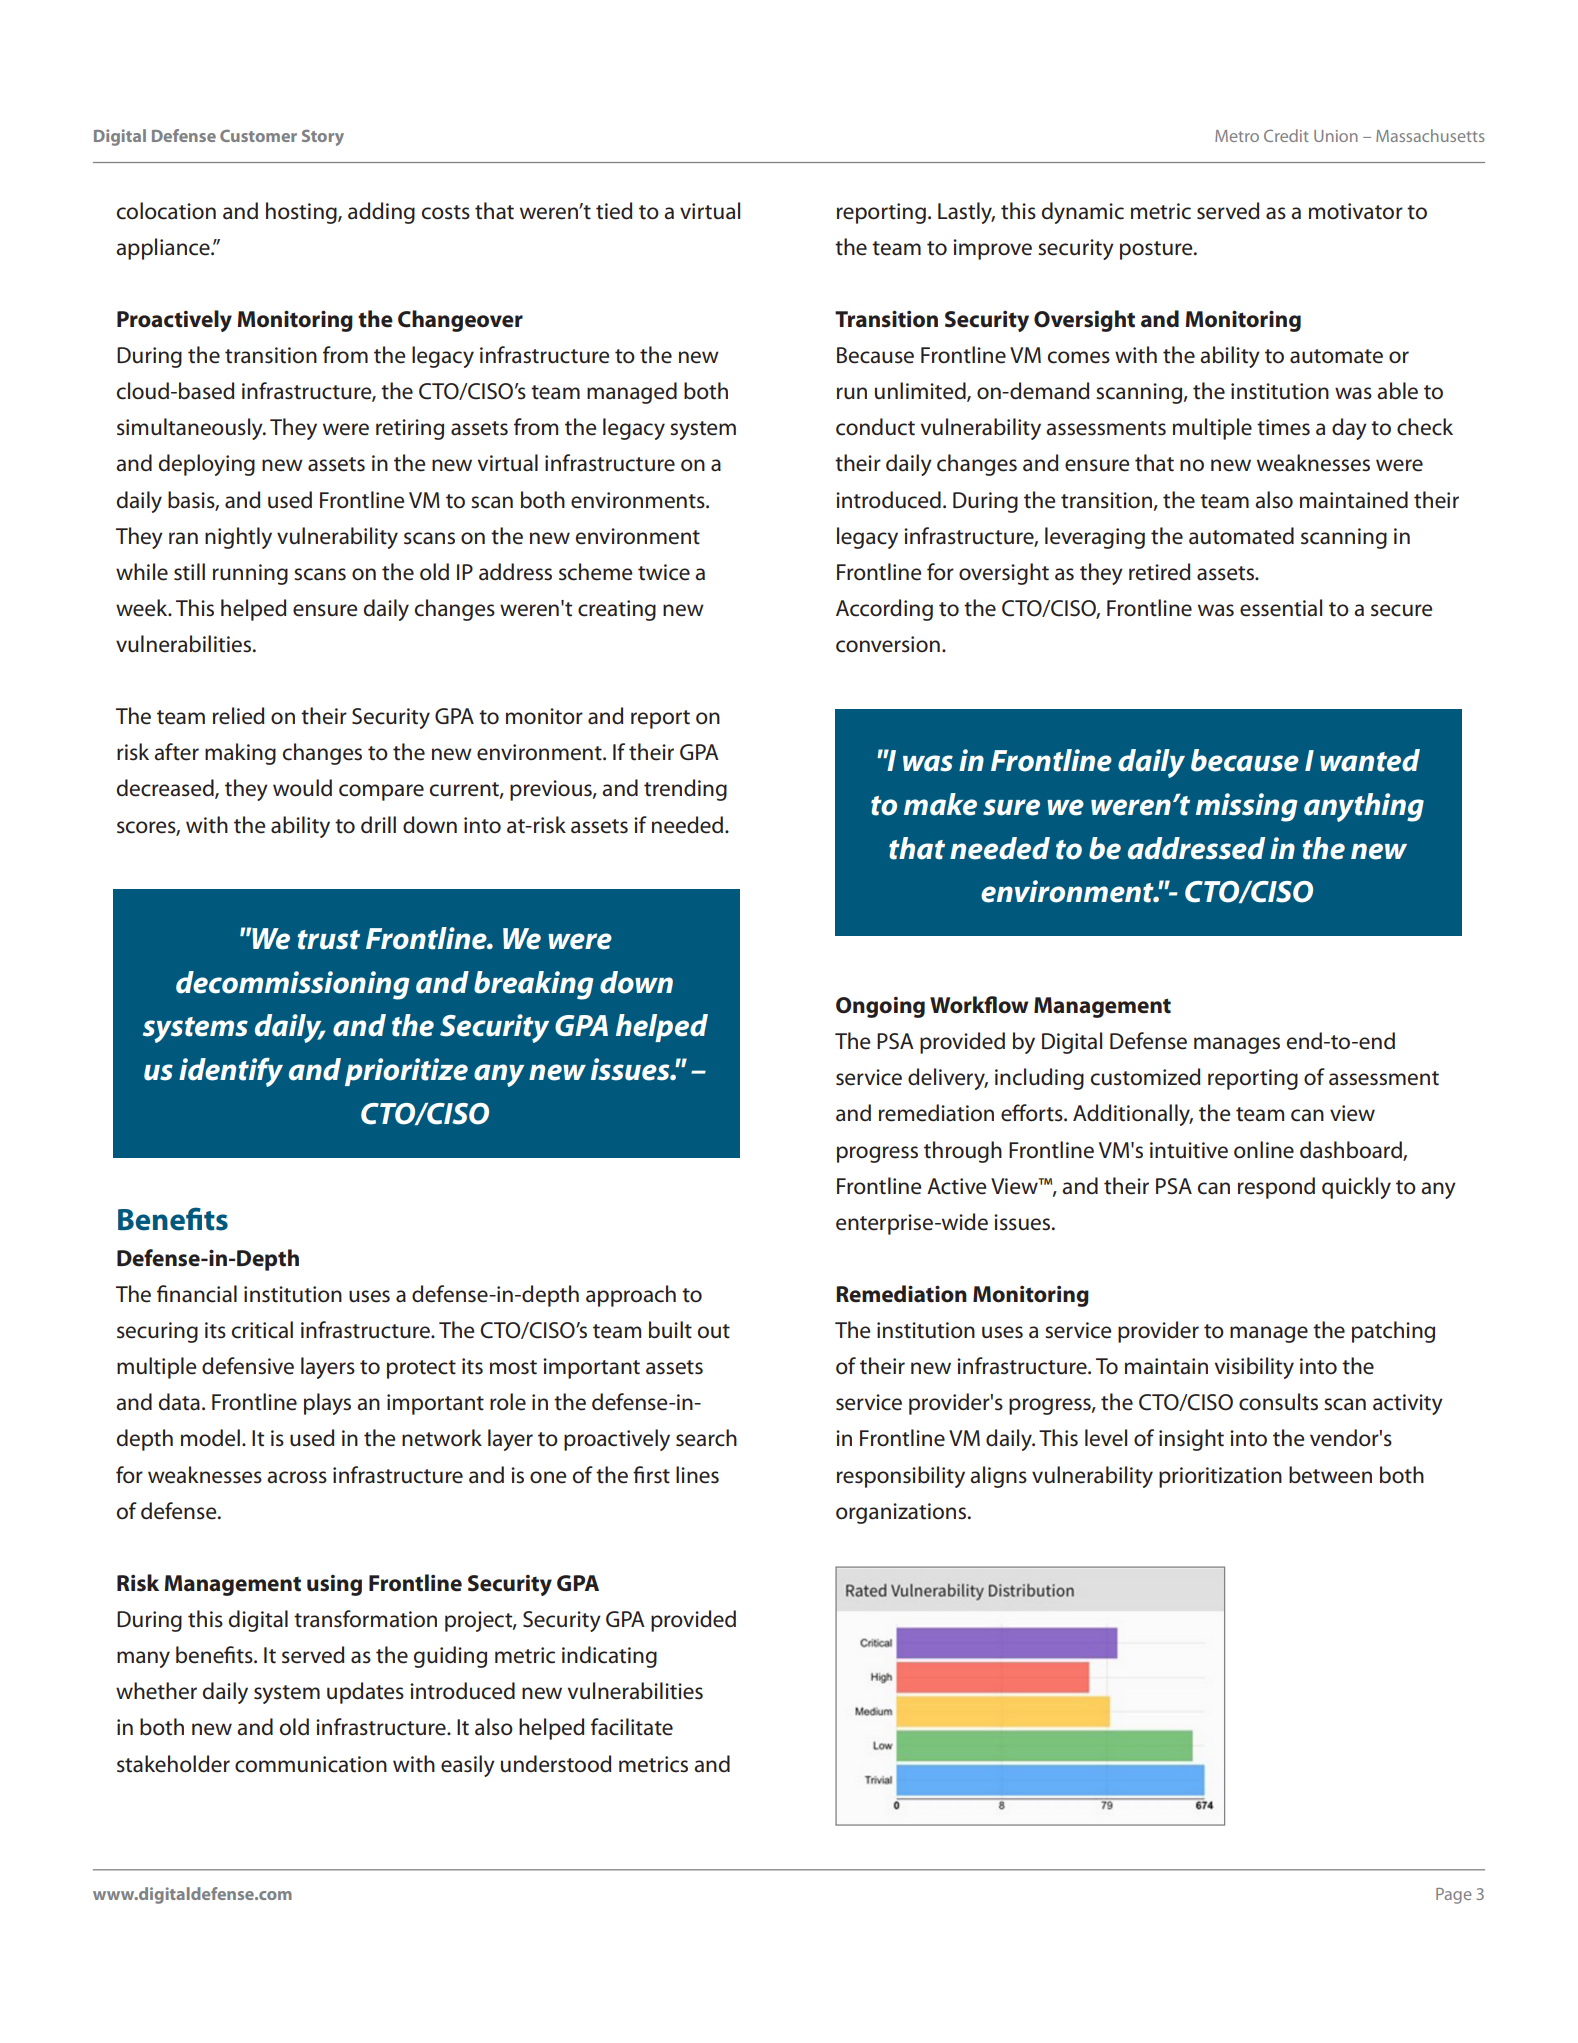 Image resolution: width=1578 pixels, height=2043 pixels. What do you see at coordinates (714, 1331) in the screenshot?
I see `out` at bounding box center [714, 1331].
